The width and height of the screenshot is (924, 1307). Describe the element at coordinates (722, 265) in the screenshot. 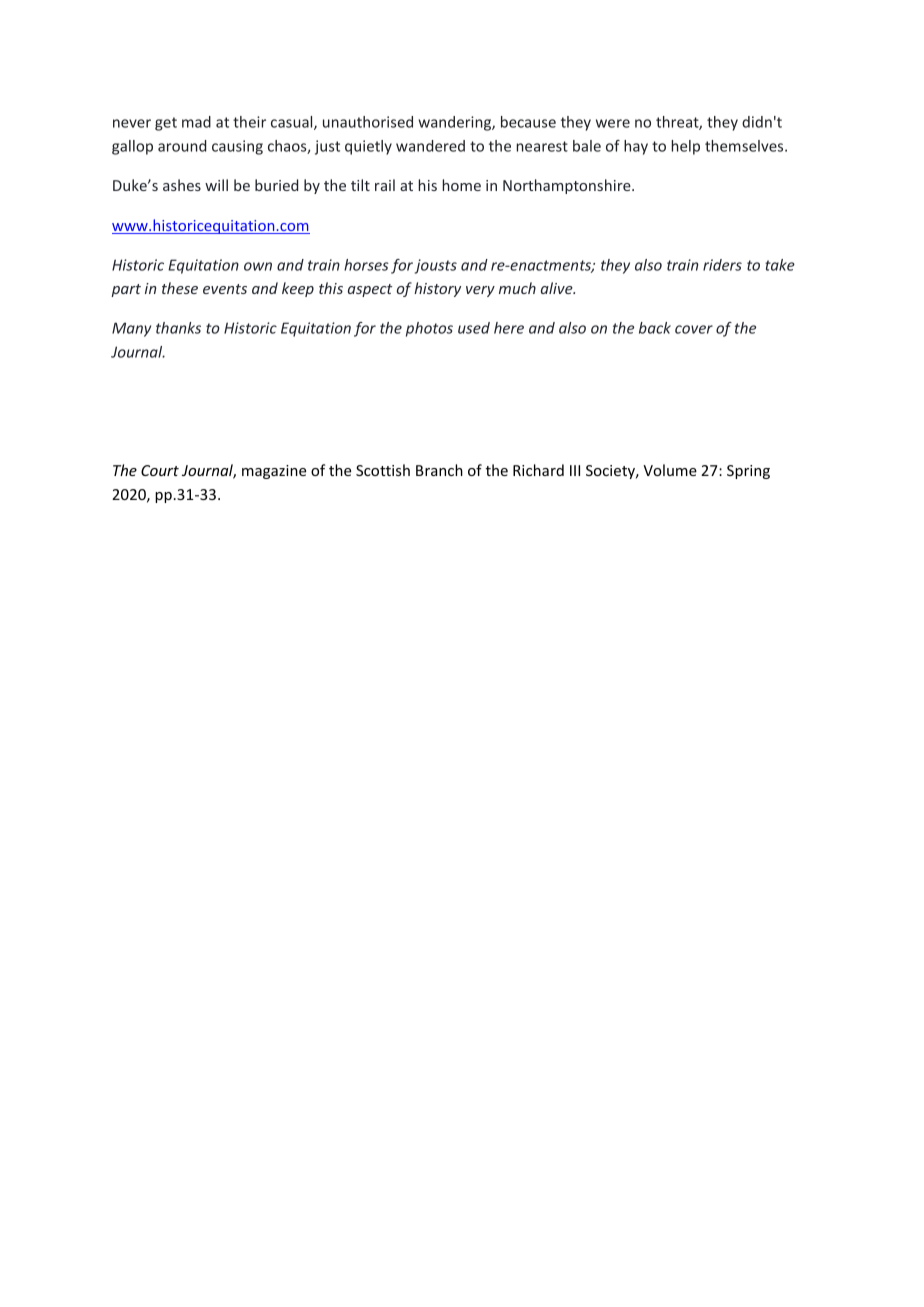

I see `riders` at that location.
